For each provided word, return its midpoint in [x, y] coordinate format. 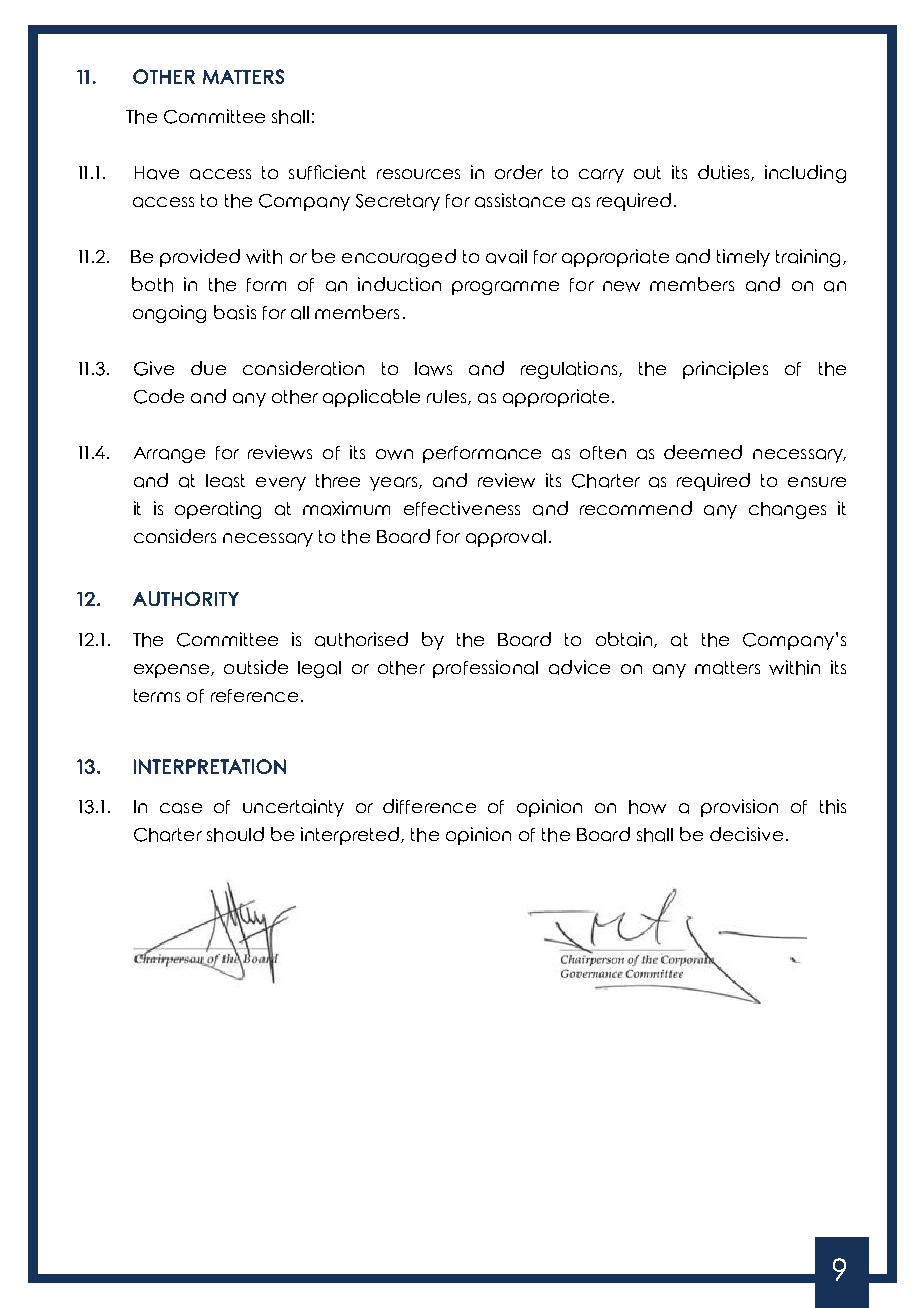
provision [739, 808]
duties [725, 173]
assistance [520, 200]
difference [429, 806]
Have [157, 173]
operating [218, 510]
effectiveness [462, 508]
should [235, 834]
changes [787, 510]
